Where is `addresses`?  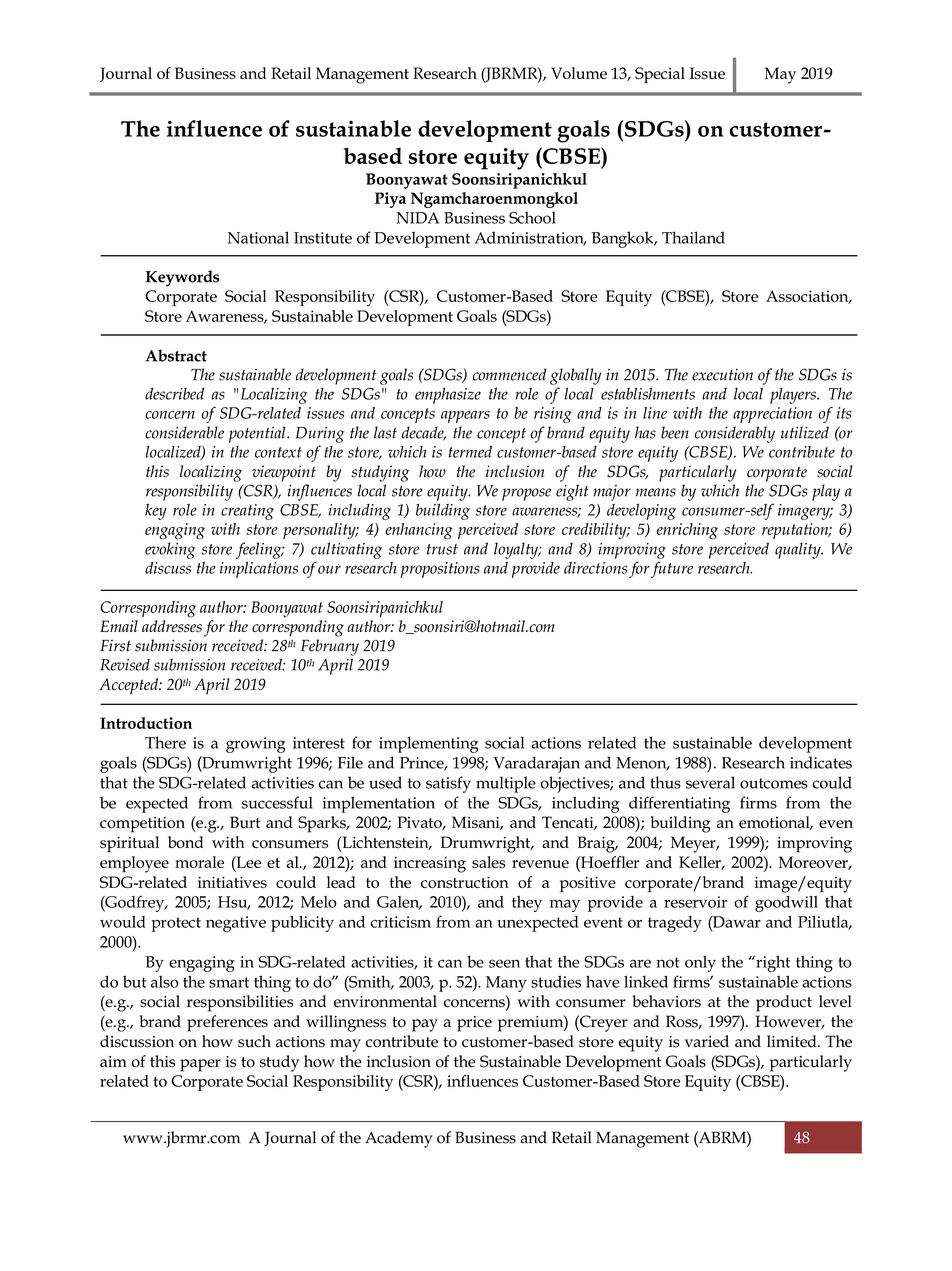
addresses is located at coordinates (172, 626).
